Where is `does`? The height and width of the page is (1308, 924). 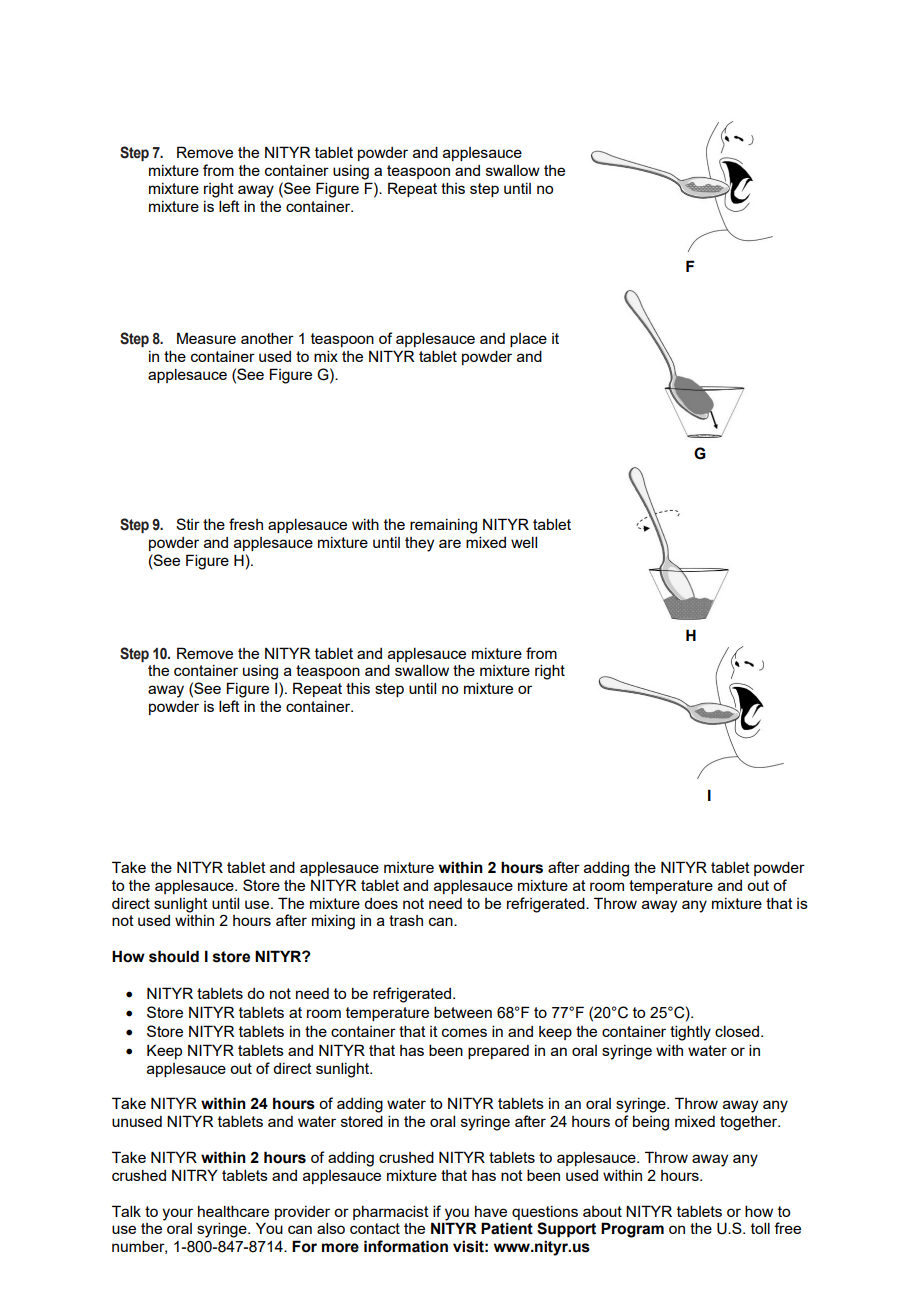
does is located at coordinates (381, 903).
